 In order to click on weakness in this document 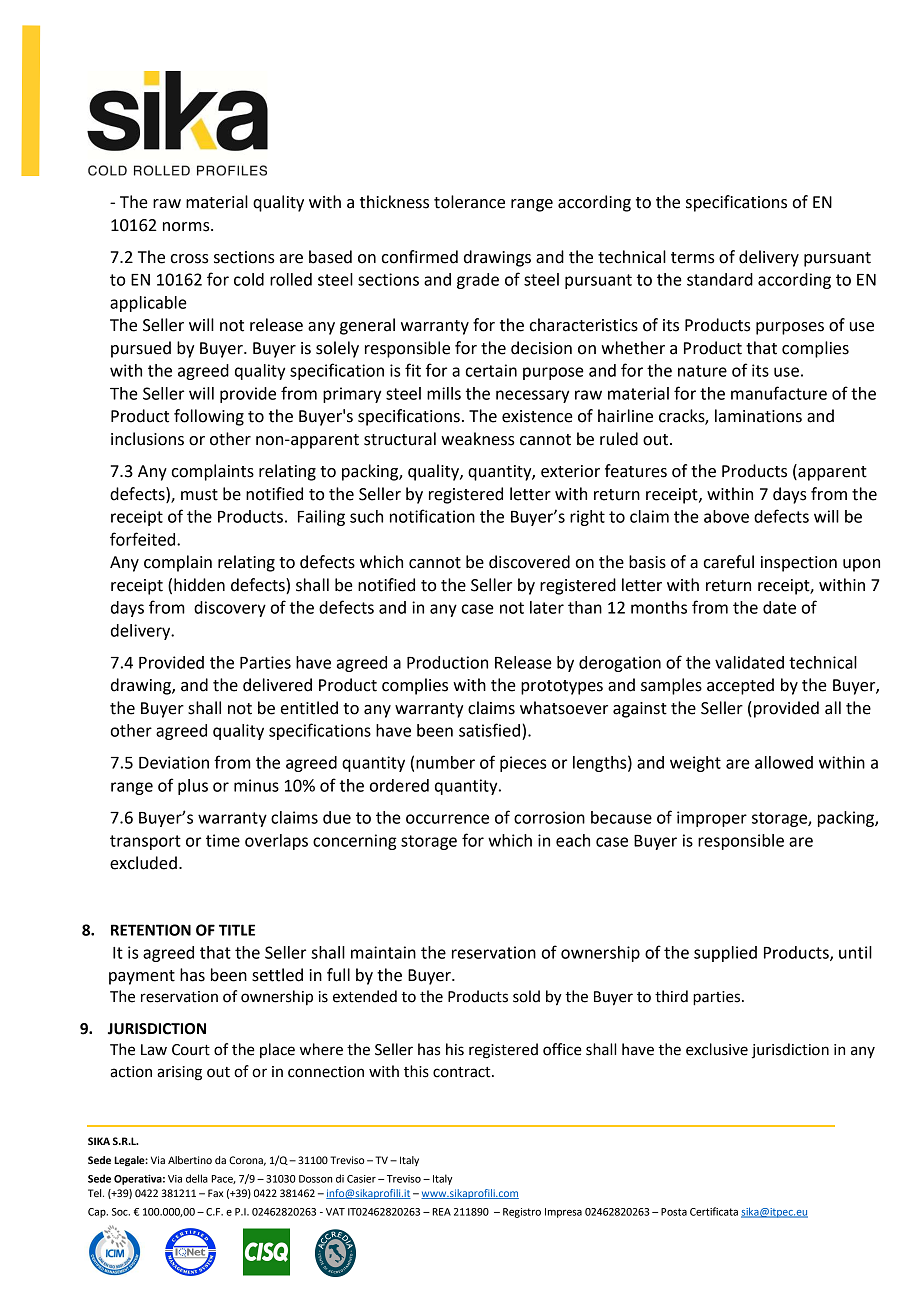, I will do `click(478, 439)`.
